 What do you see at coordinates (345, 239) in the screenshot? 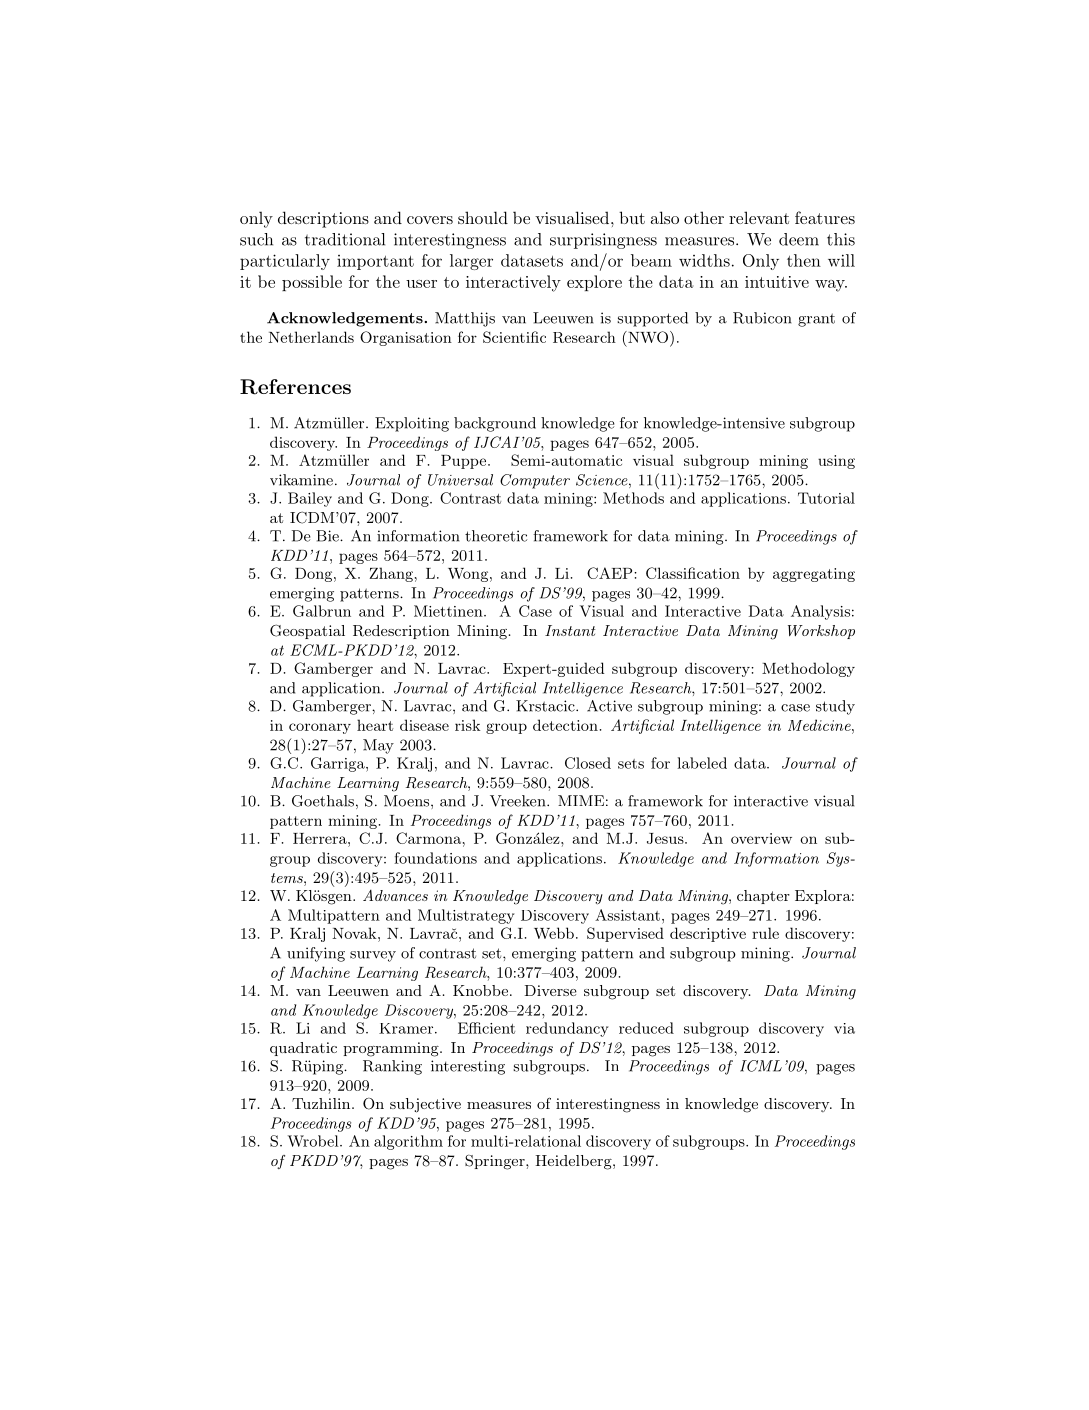
I see `traditional` at bounding box center [345, 239].
